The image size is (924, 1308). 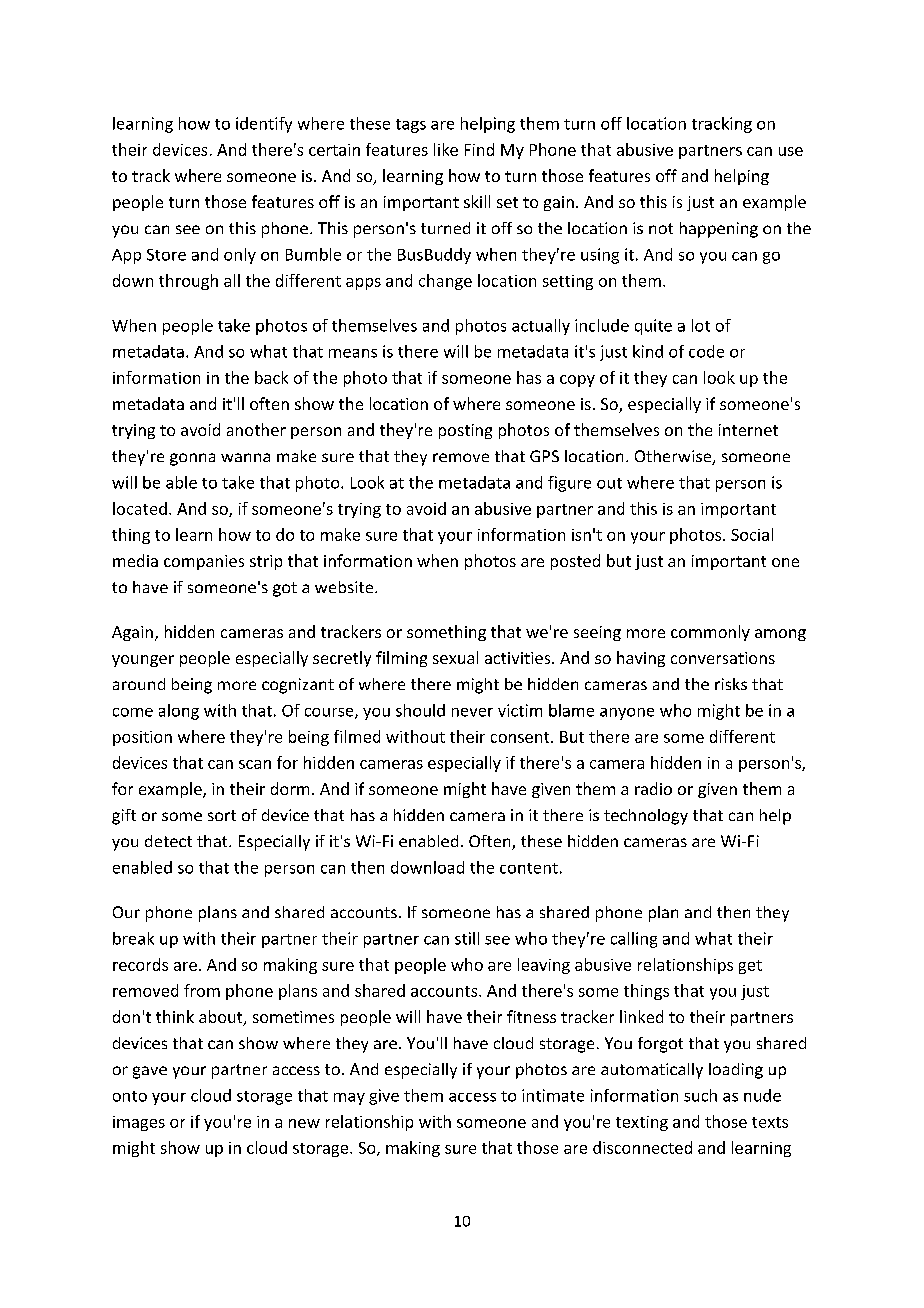 What do you see at coordinates (139, 1123) in the image?
I see `images` at bounding box center [139, 1123].
